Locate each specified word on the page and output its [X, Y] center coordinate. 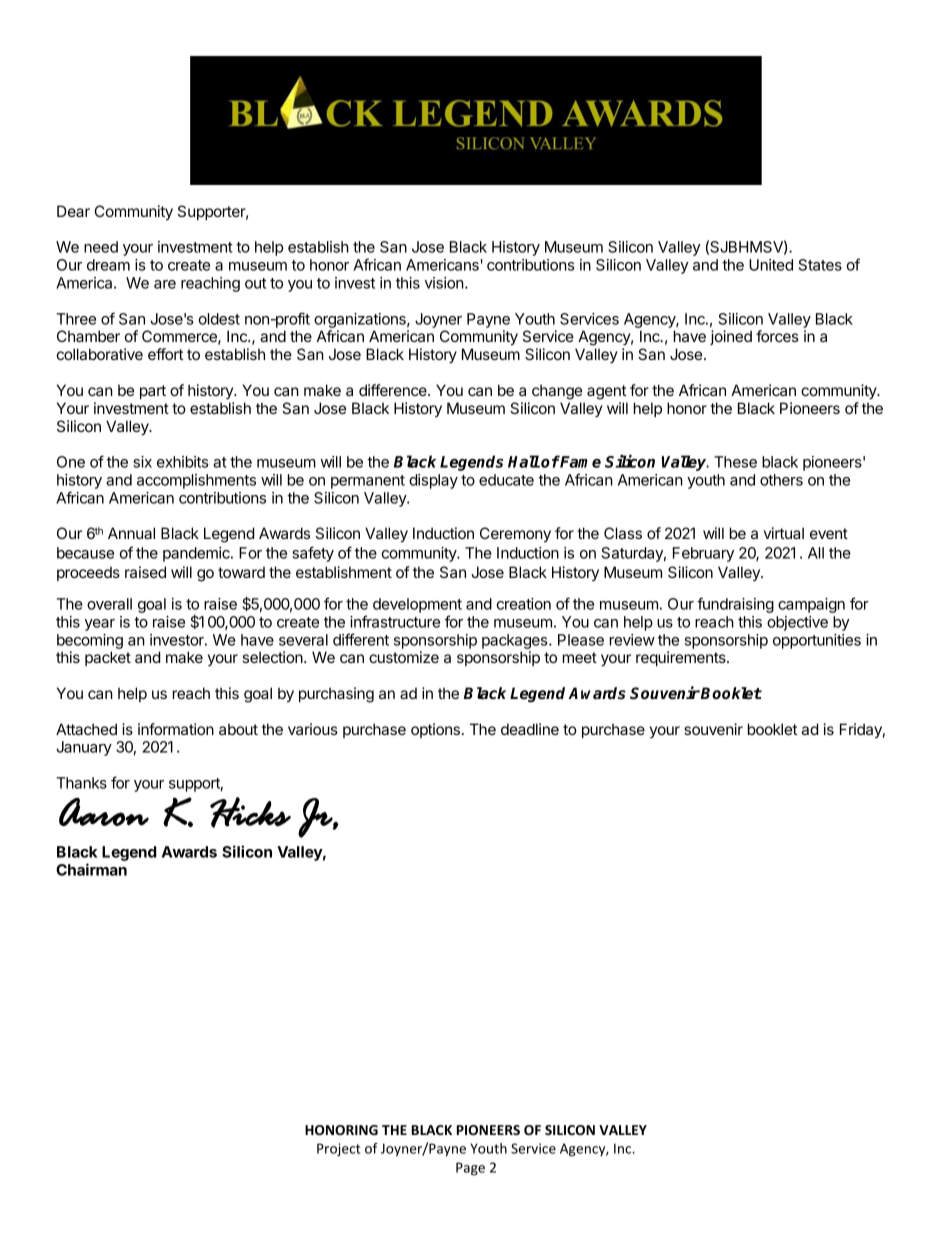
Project [339, 1150]
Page [470, 1169]
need [101, 247]
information [176, 729]
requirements [682, 658]
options [435, 730]
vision [444, 283]
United [771, 265]
